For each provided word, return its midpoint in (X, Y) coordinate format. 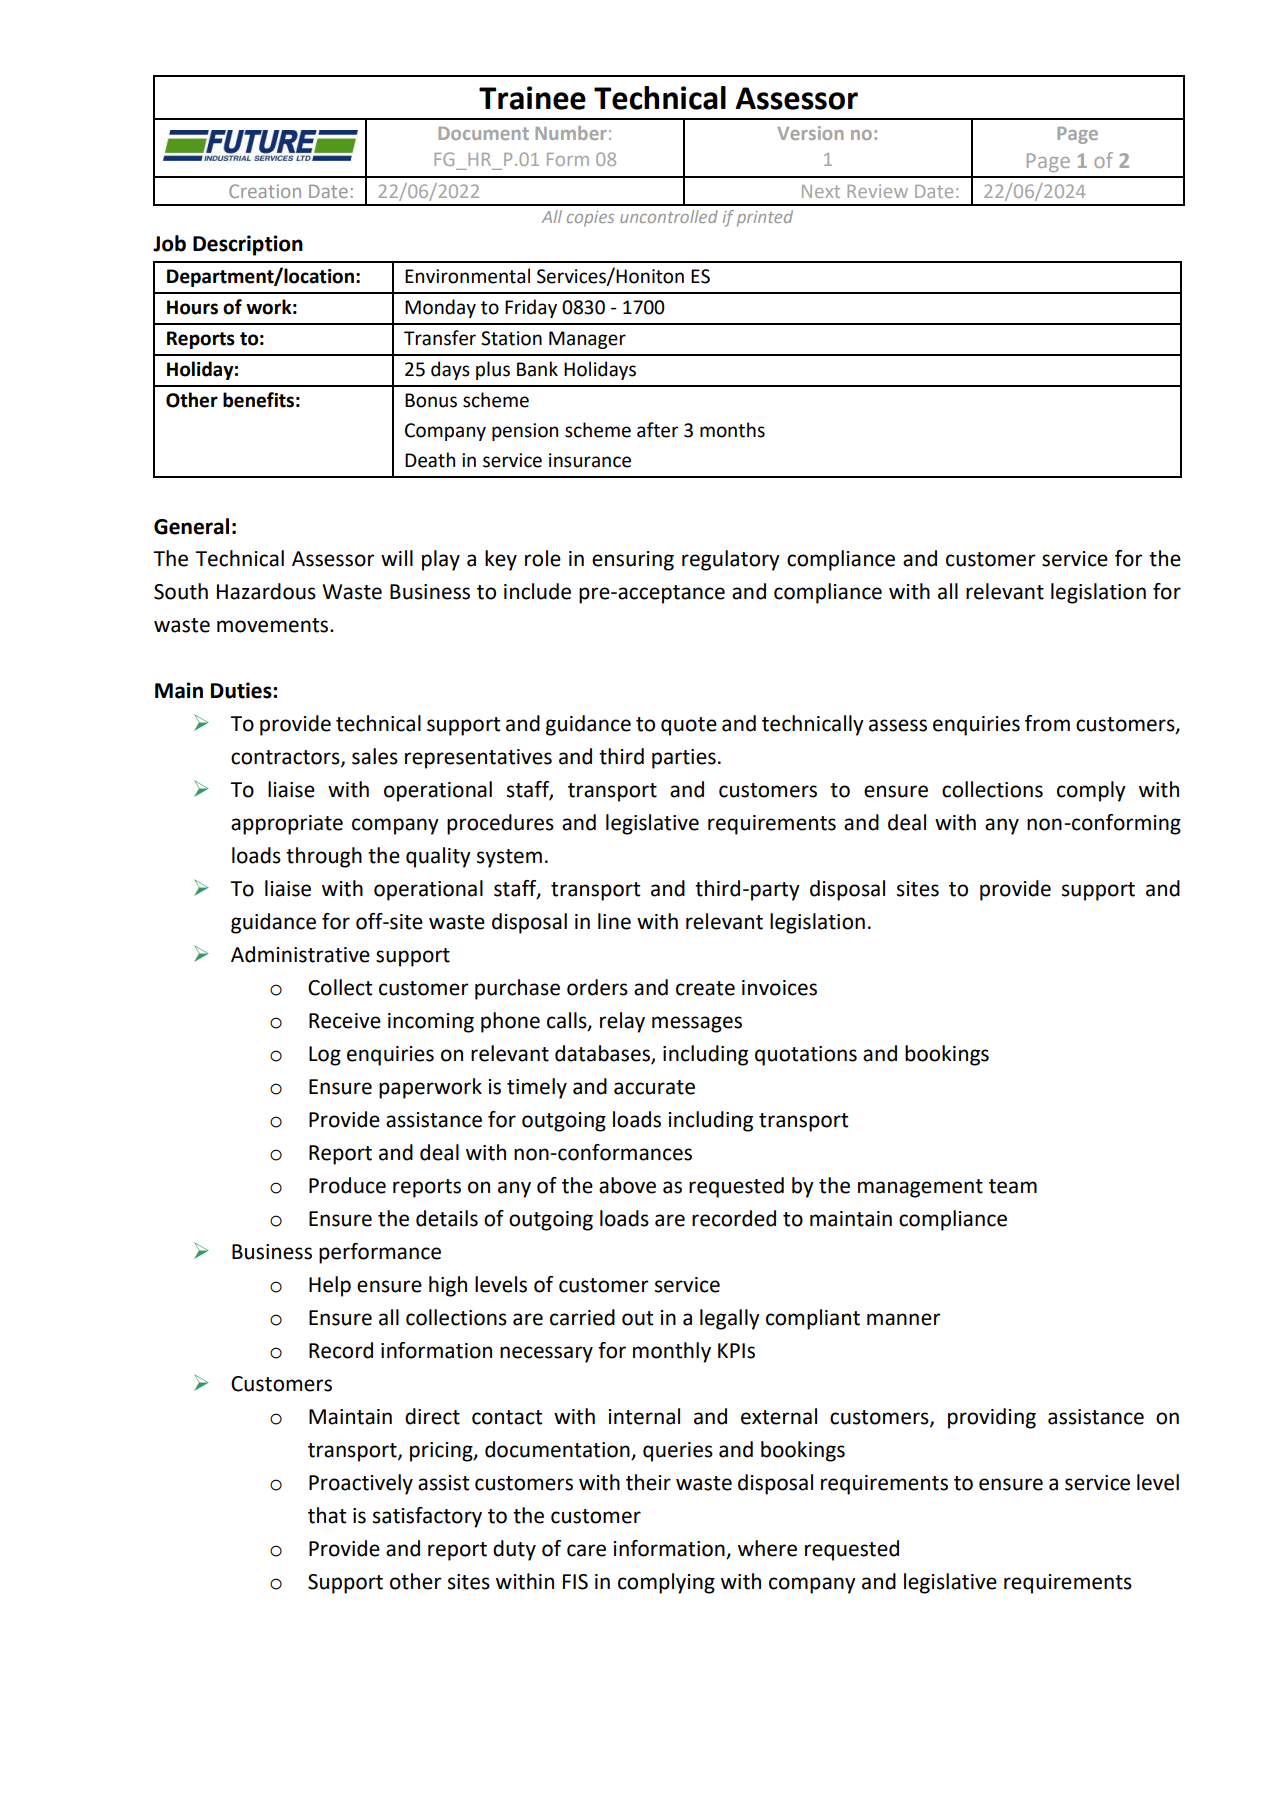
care (586, 1550)
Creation (265, 191)
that (327, 1515)
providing (992, 1418)
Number (571, 133)
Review (877, 191)
